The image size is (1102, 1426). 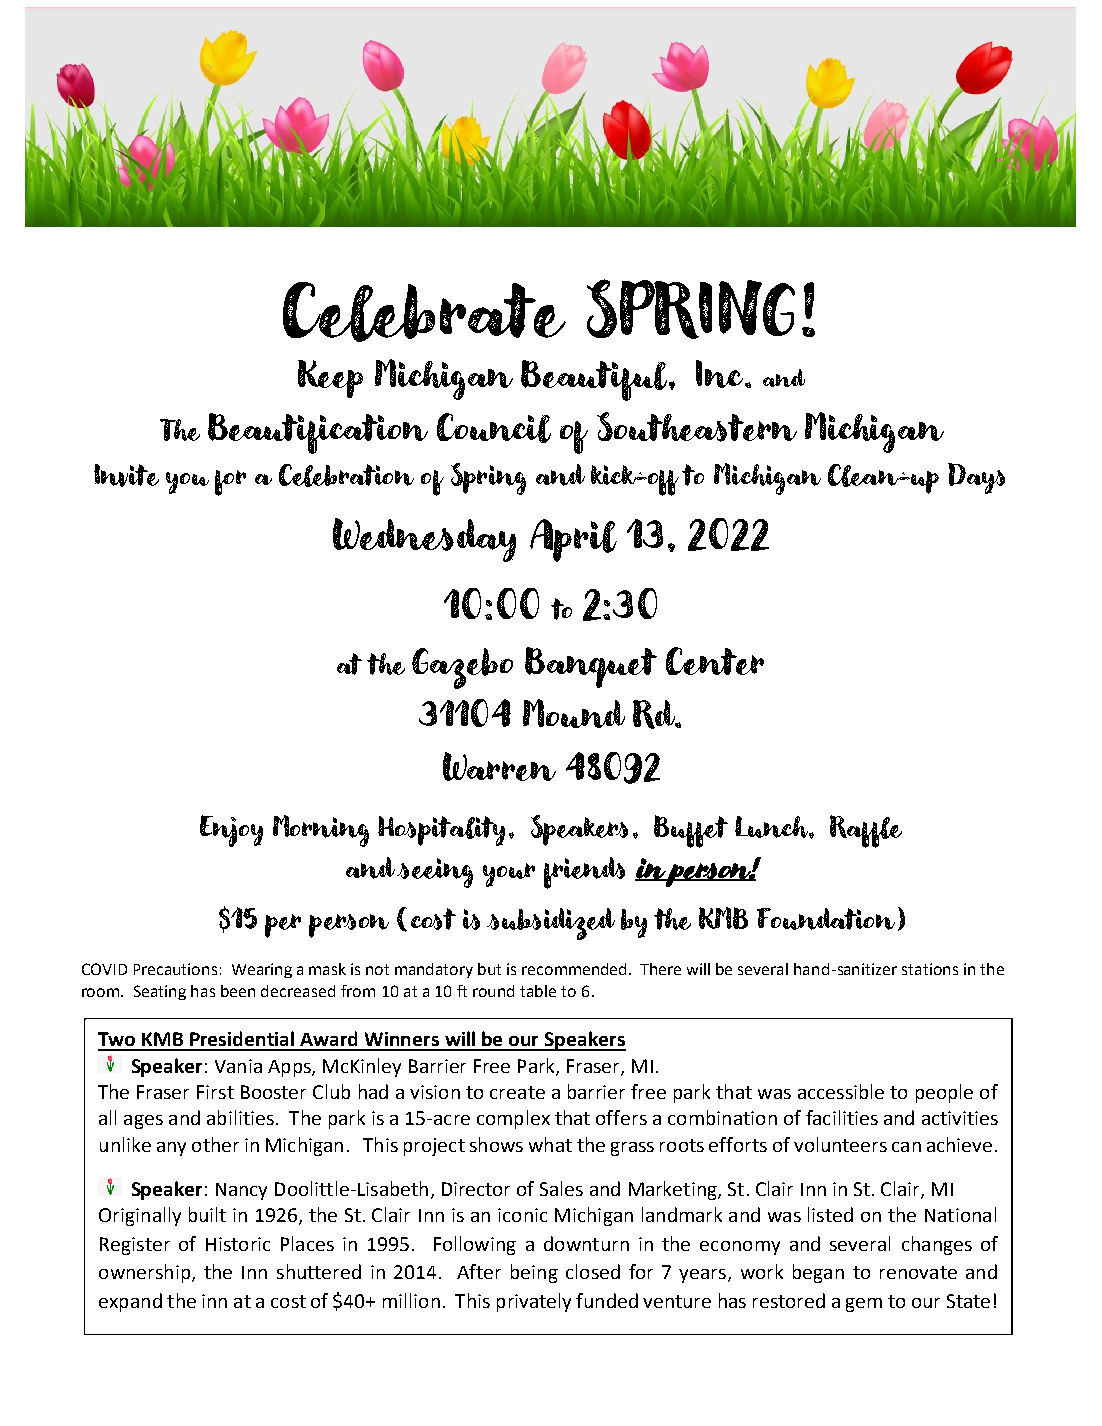 I want to click on Beautiful, so click(x=595, y=380).
